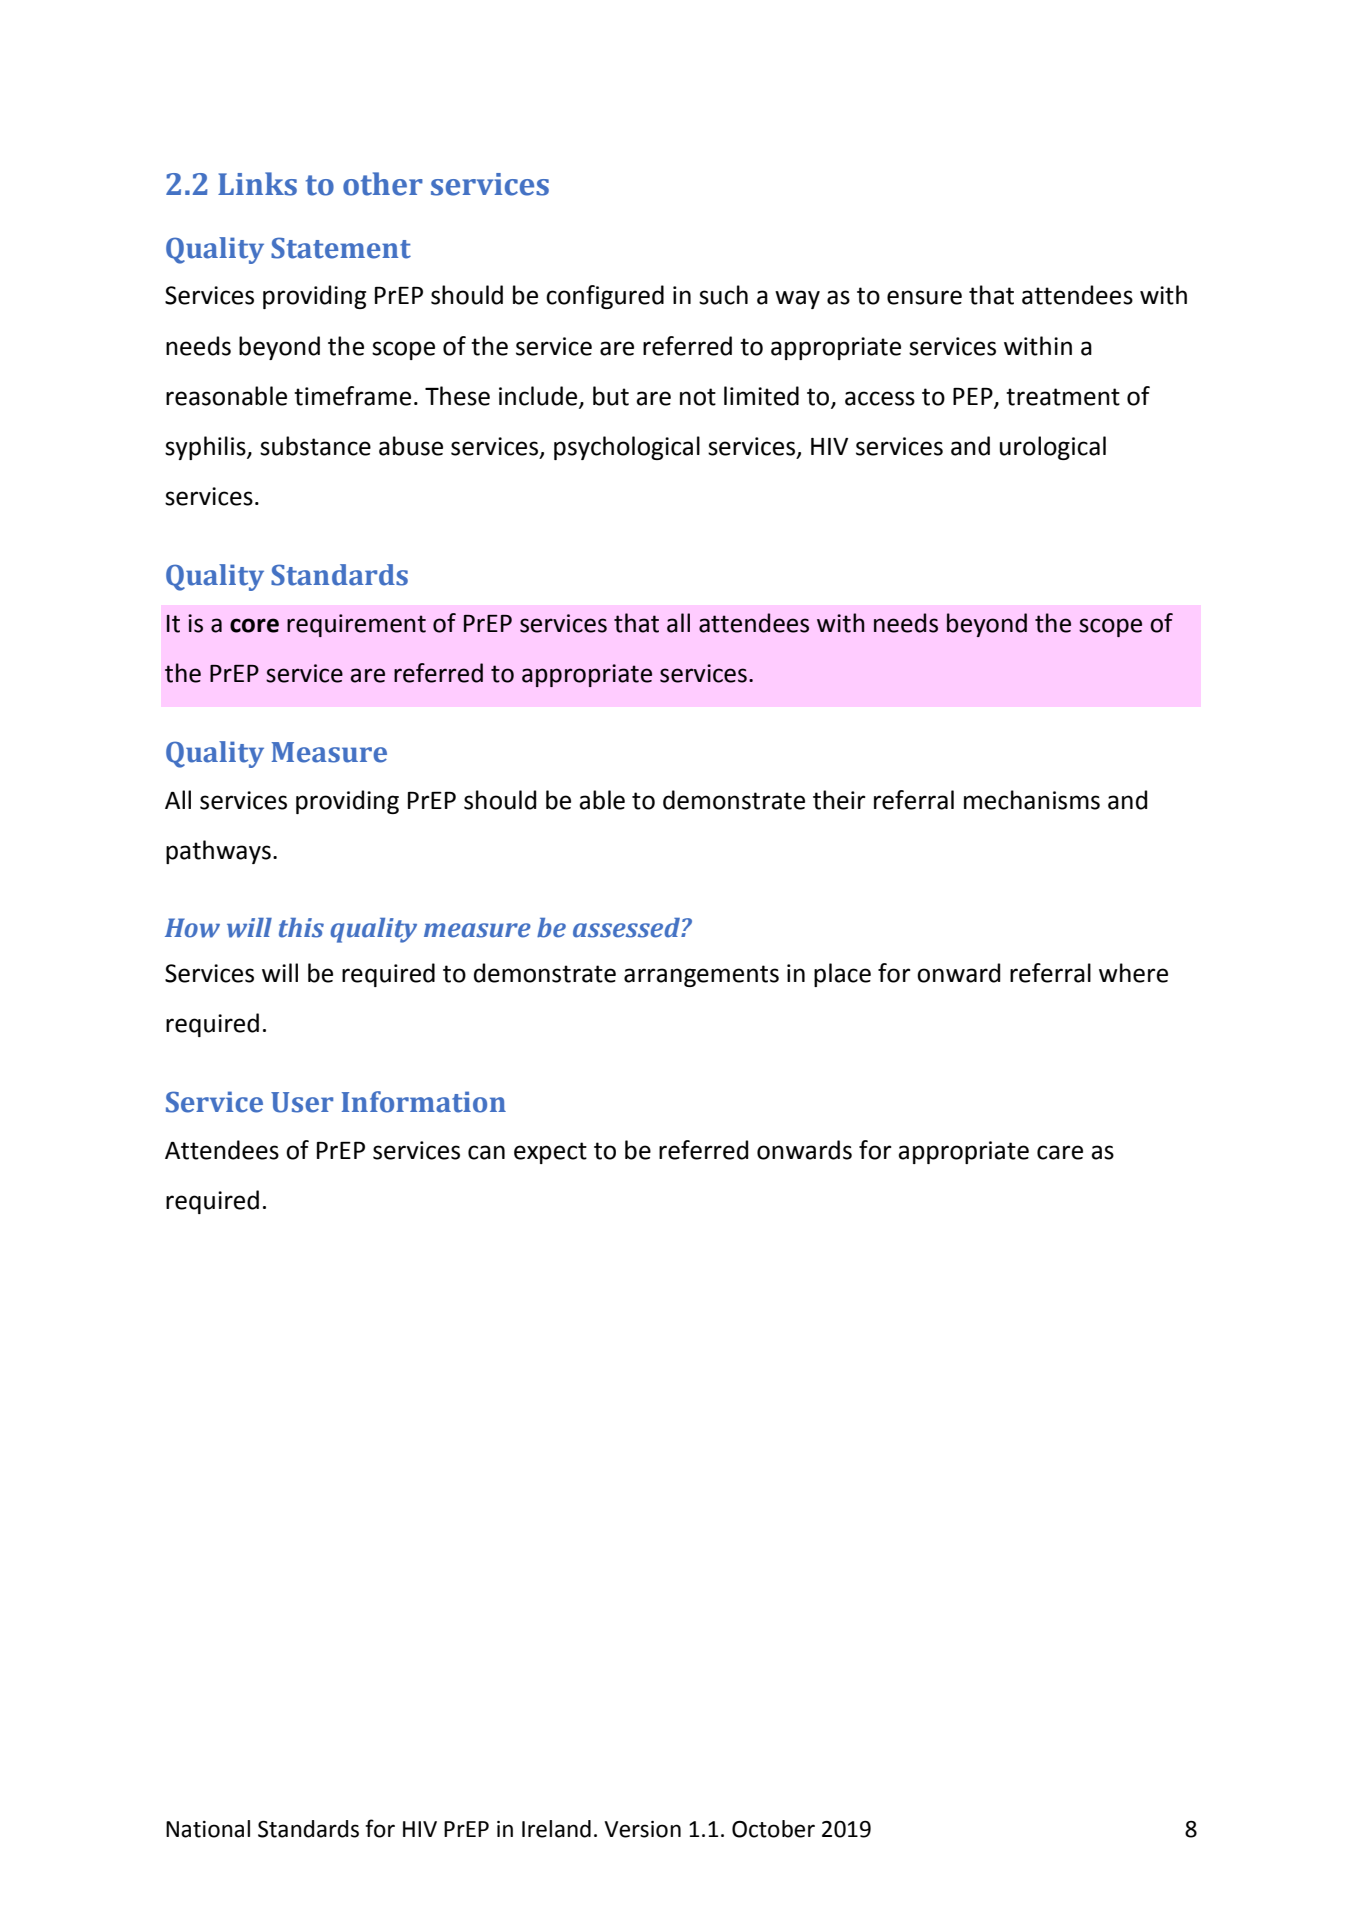  Describe the element at coordinates (723, 295) in the screenshot. I see `such` at that location.
